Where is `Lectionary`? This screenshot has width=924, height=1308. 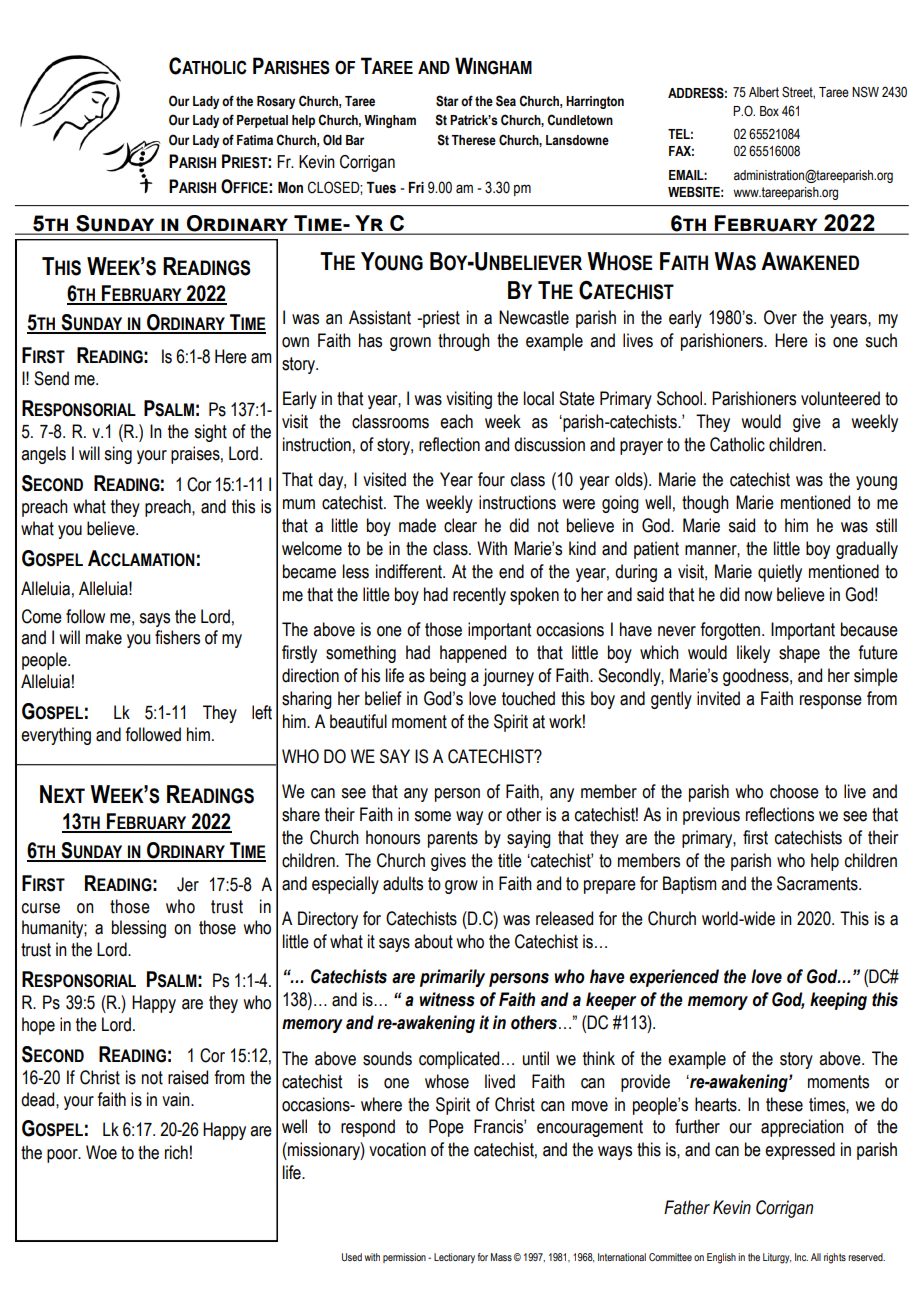 Lectionary is located at coordinates (454, 1258).
